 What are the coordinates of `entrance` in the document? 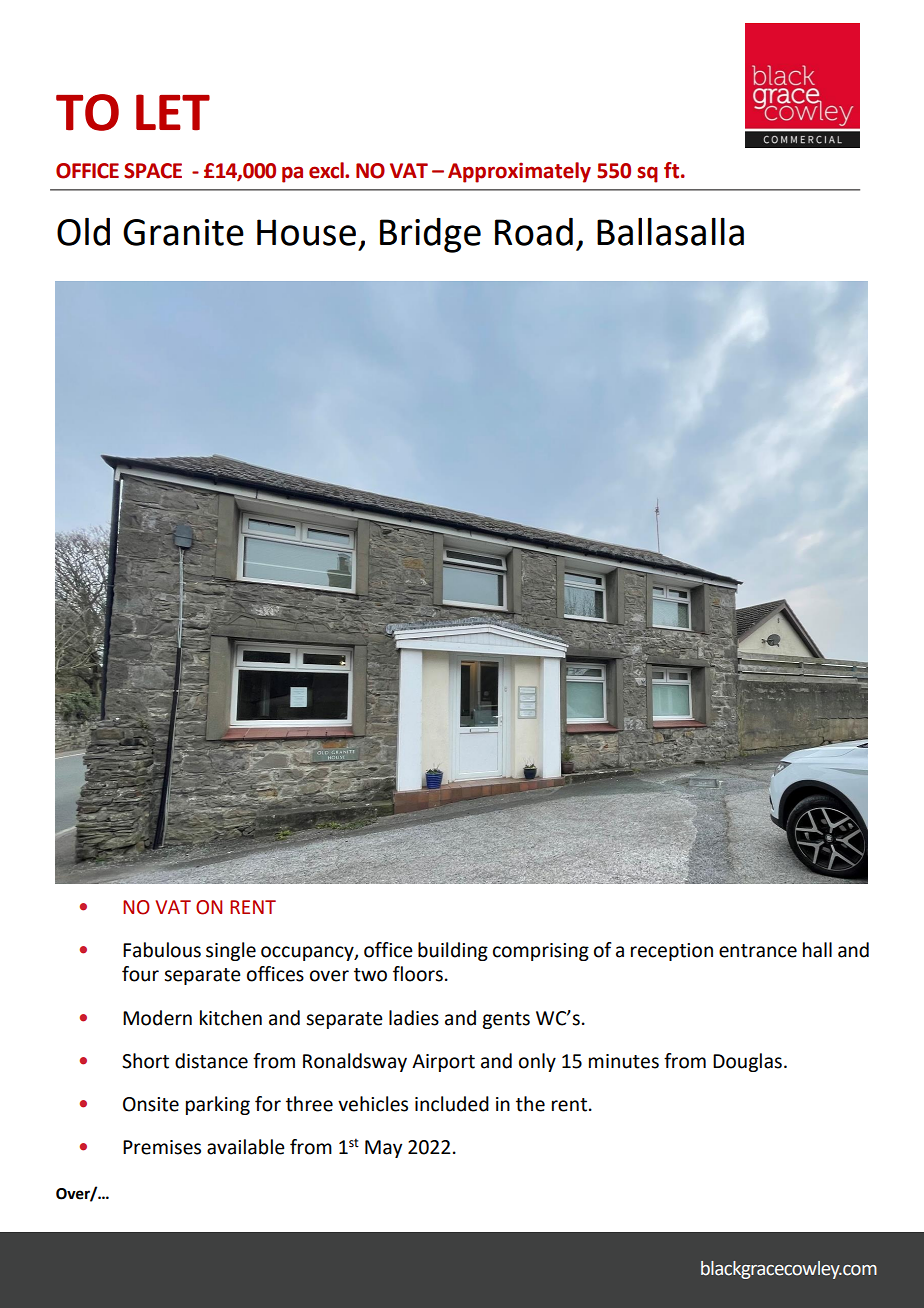 It's located at (758, 951).
